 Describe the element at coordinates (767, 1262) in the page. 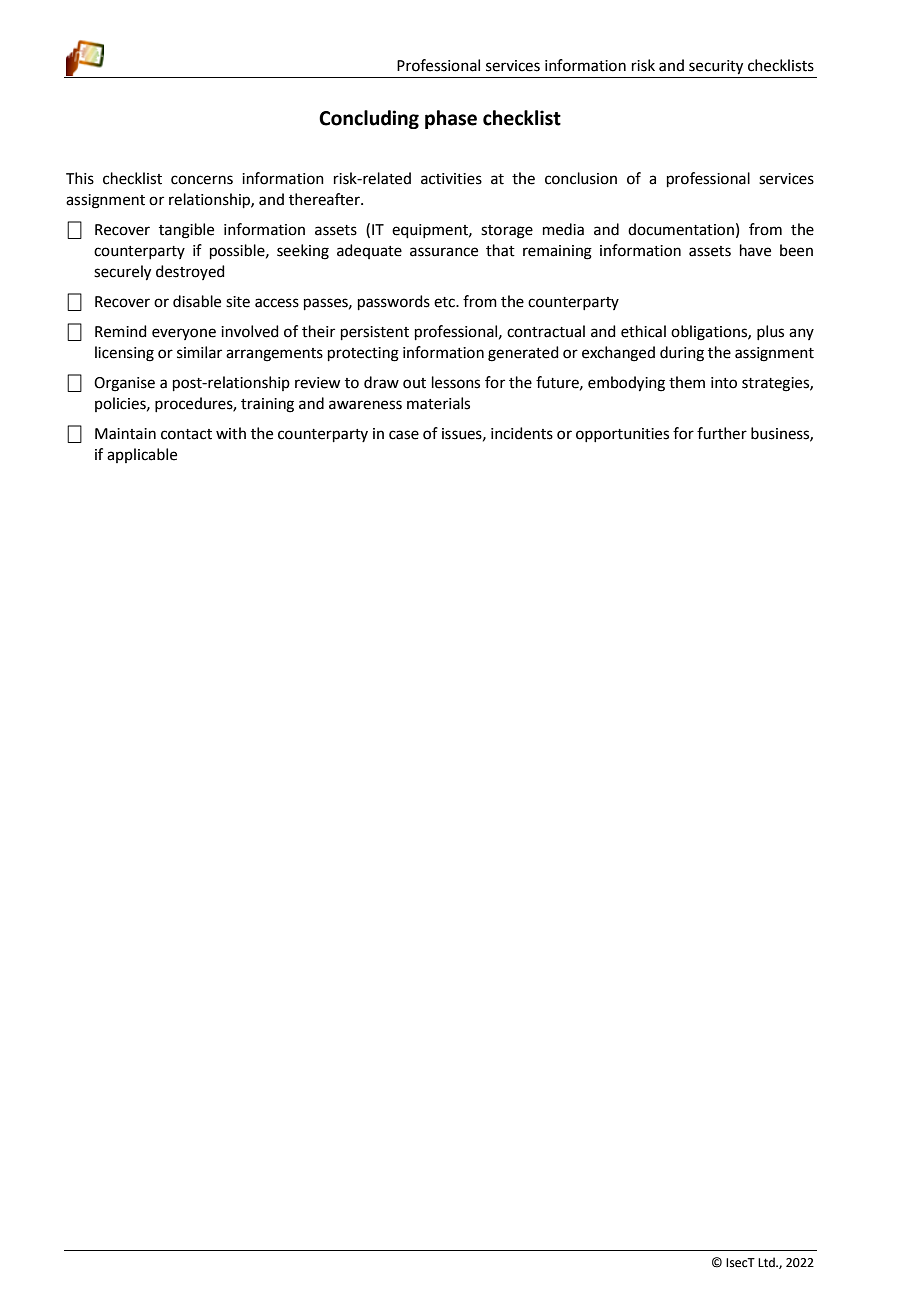

I see `Ltd` at that location.
